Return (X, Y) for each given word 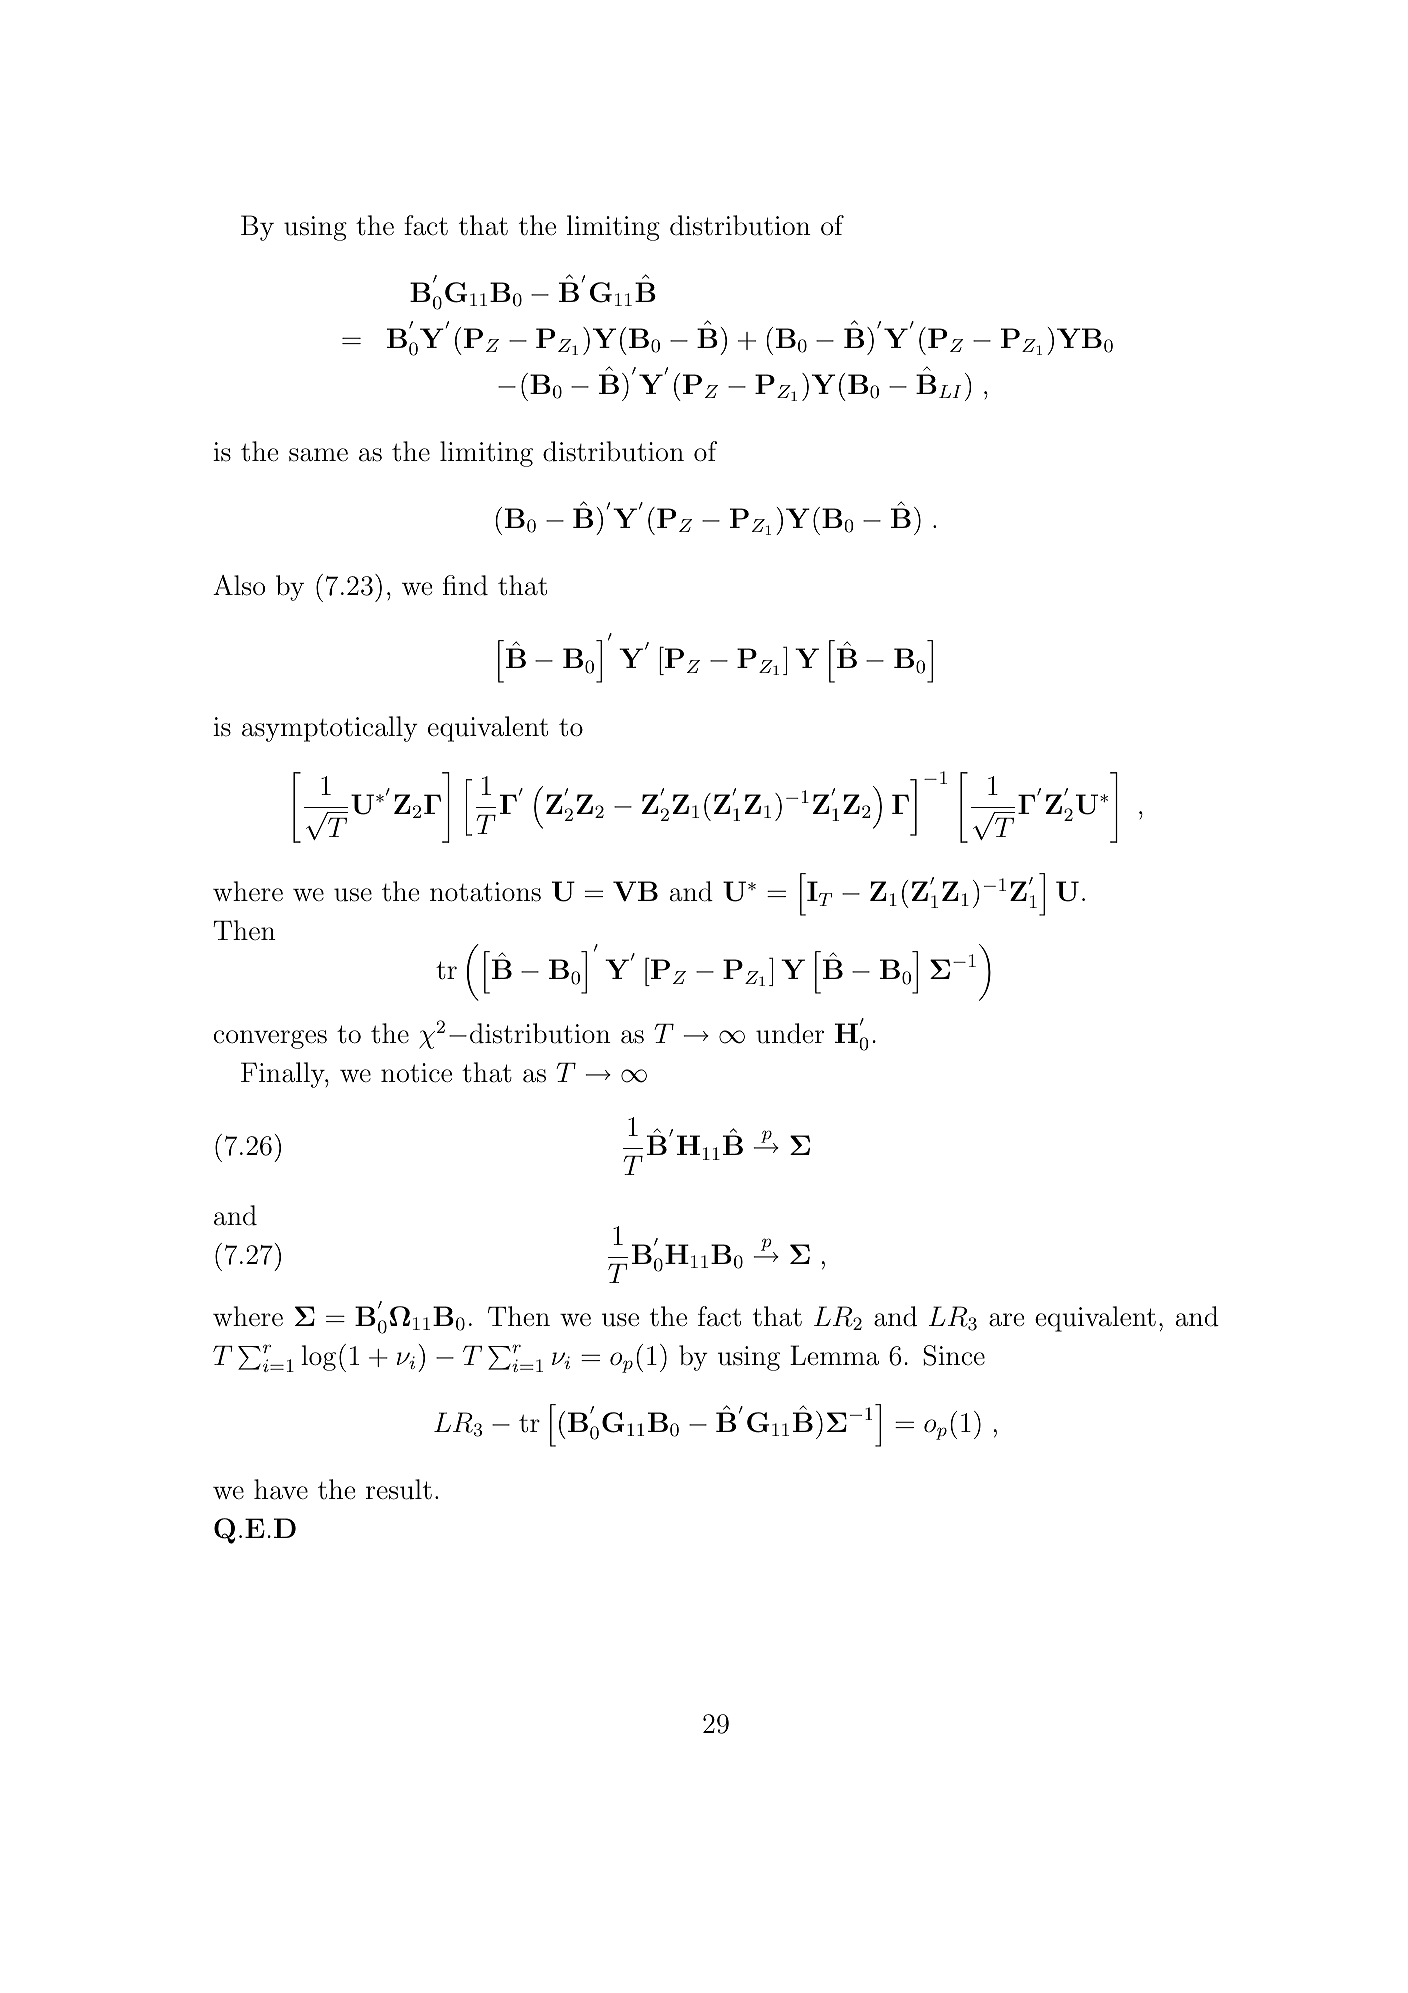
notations (485, 892)
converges (270, 1039)
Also (239, 585)
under (790, 1033)
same (318, 455)
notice (416, 1073)
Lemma (834, 1355)
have (281, 1489)
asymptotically (330, 729)
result (399, 1489)
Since (954, 1355)
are (1007, 1320)
